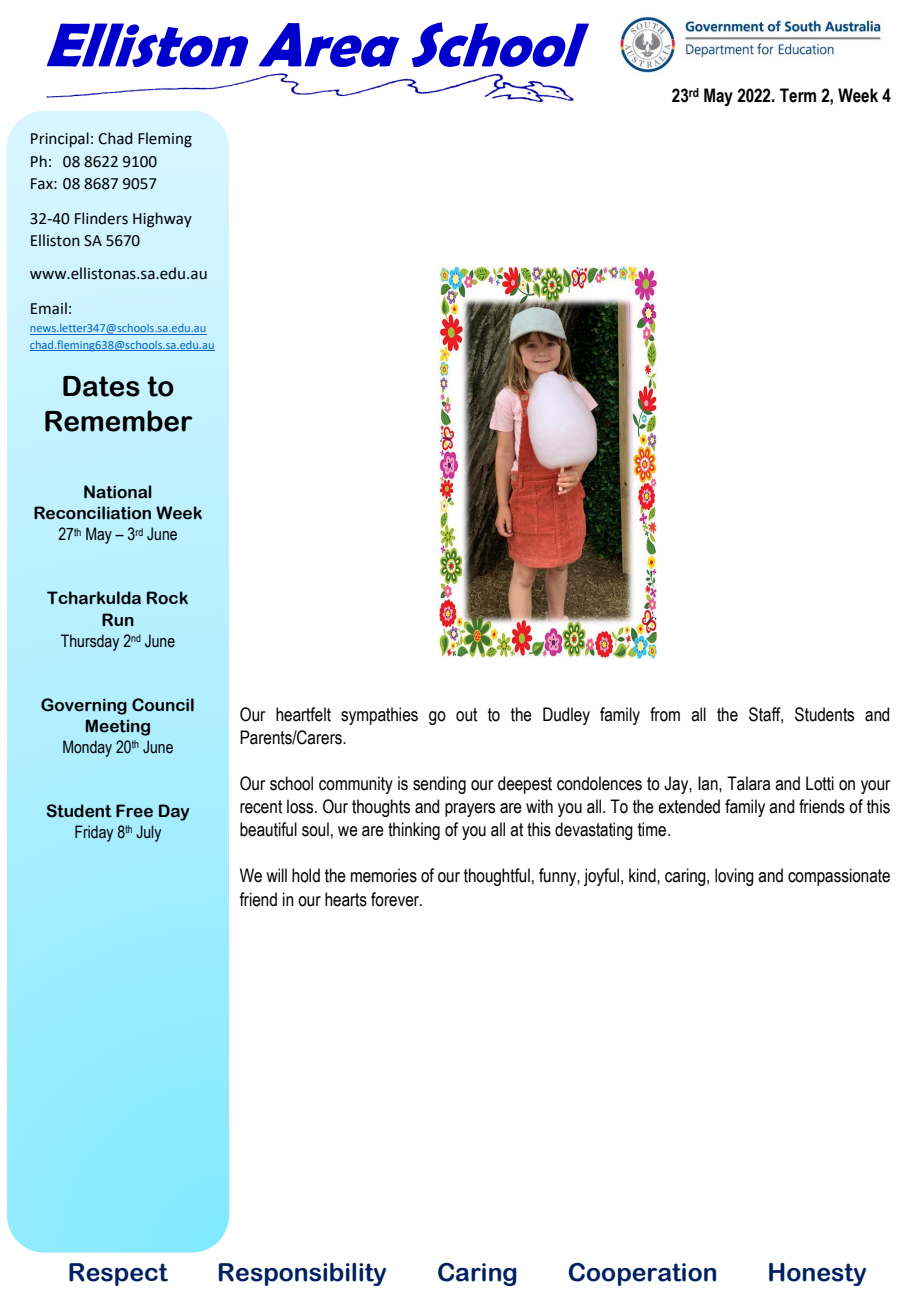 The width and height of the document is (924, 1308). What do you see at coordinates (665, 714) in the document?
I see `from` at bounding box center [665, 714].
